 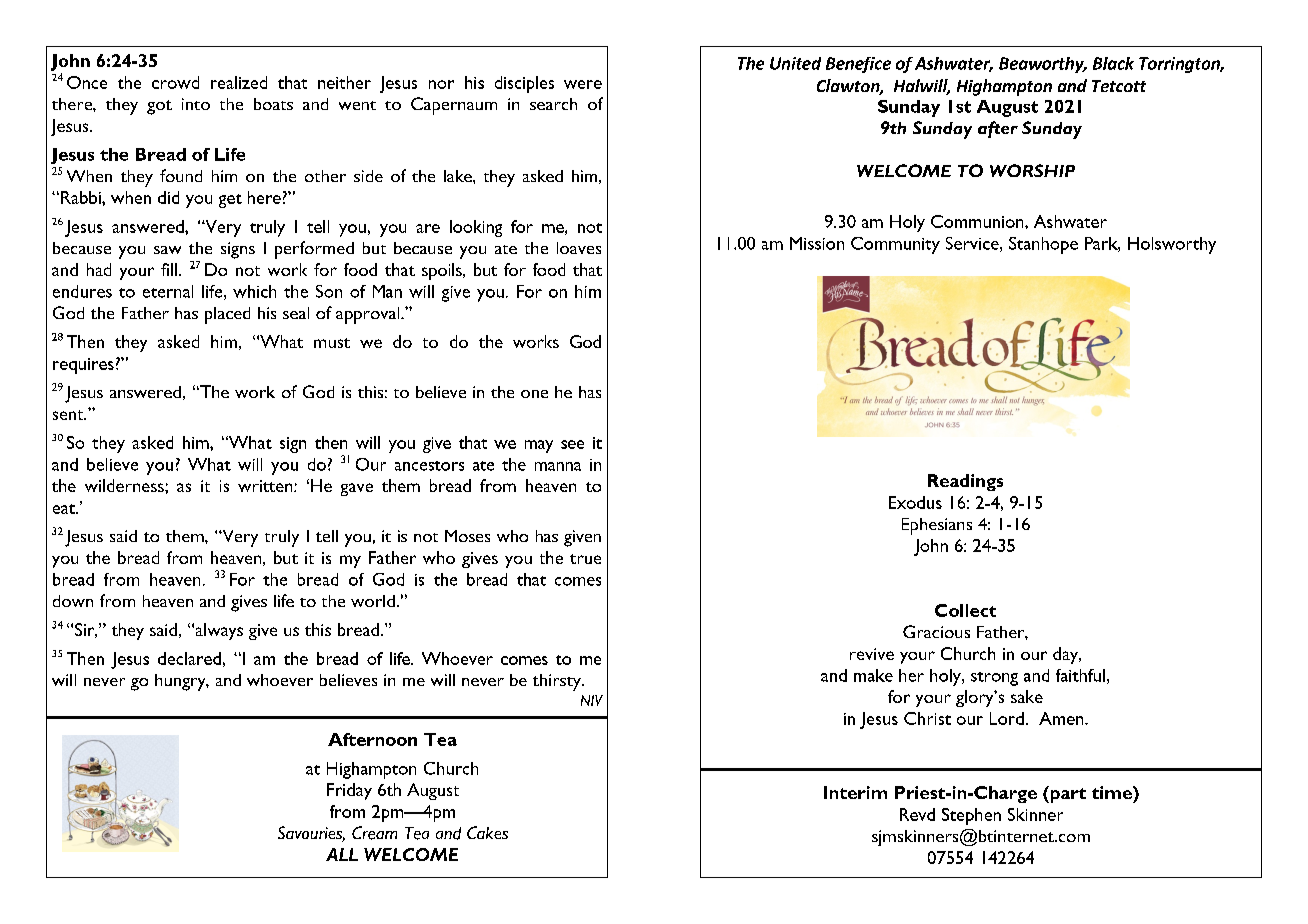 What do you see at coordinates (487, 832) in the image?
I see `Cakes` at bounding box center [487, 832].
